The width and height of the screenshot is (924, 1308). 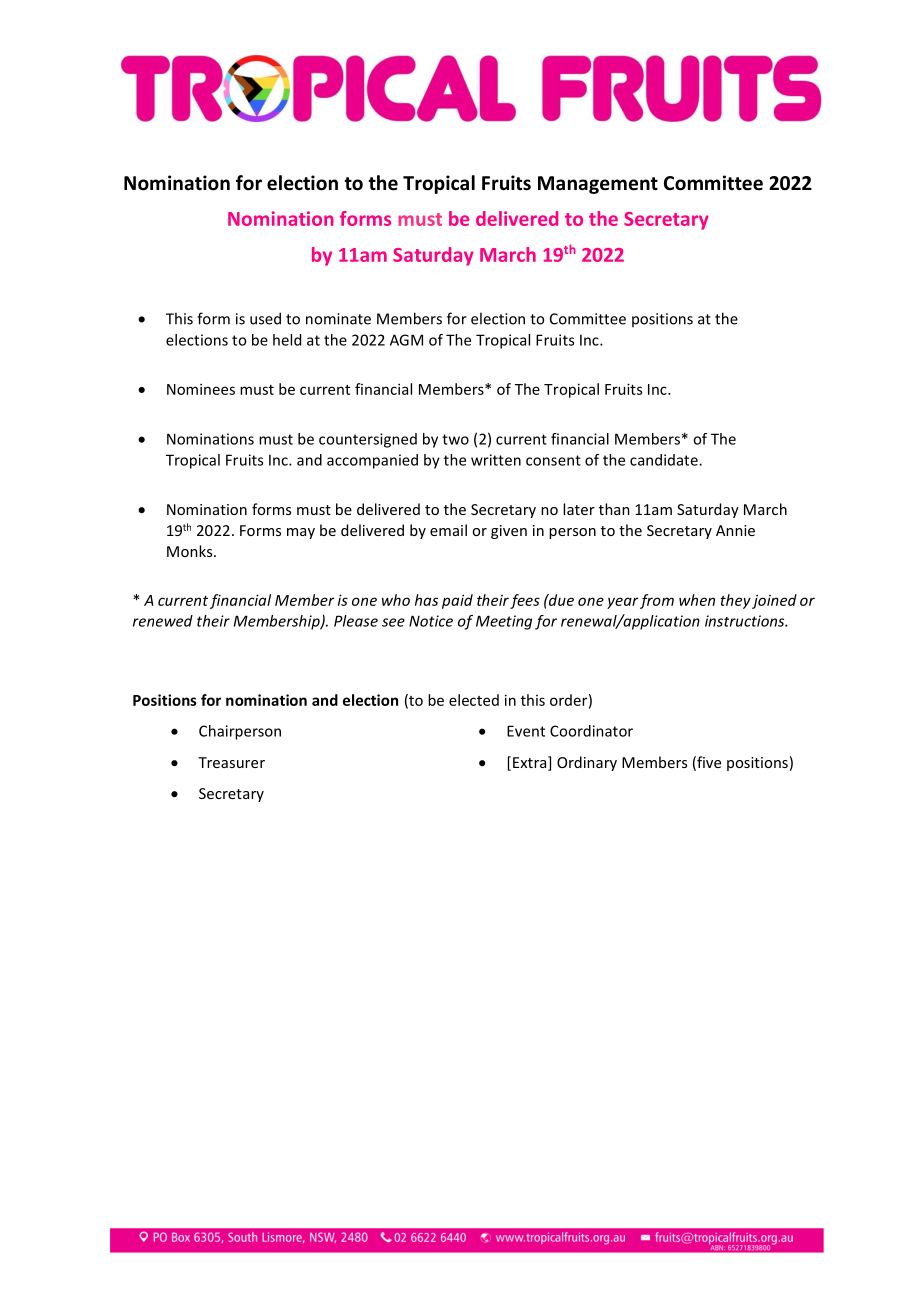 I want to click on Nominees, so click(x=201, y=389).
